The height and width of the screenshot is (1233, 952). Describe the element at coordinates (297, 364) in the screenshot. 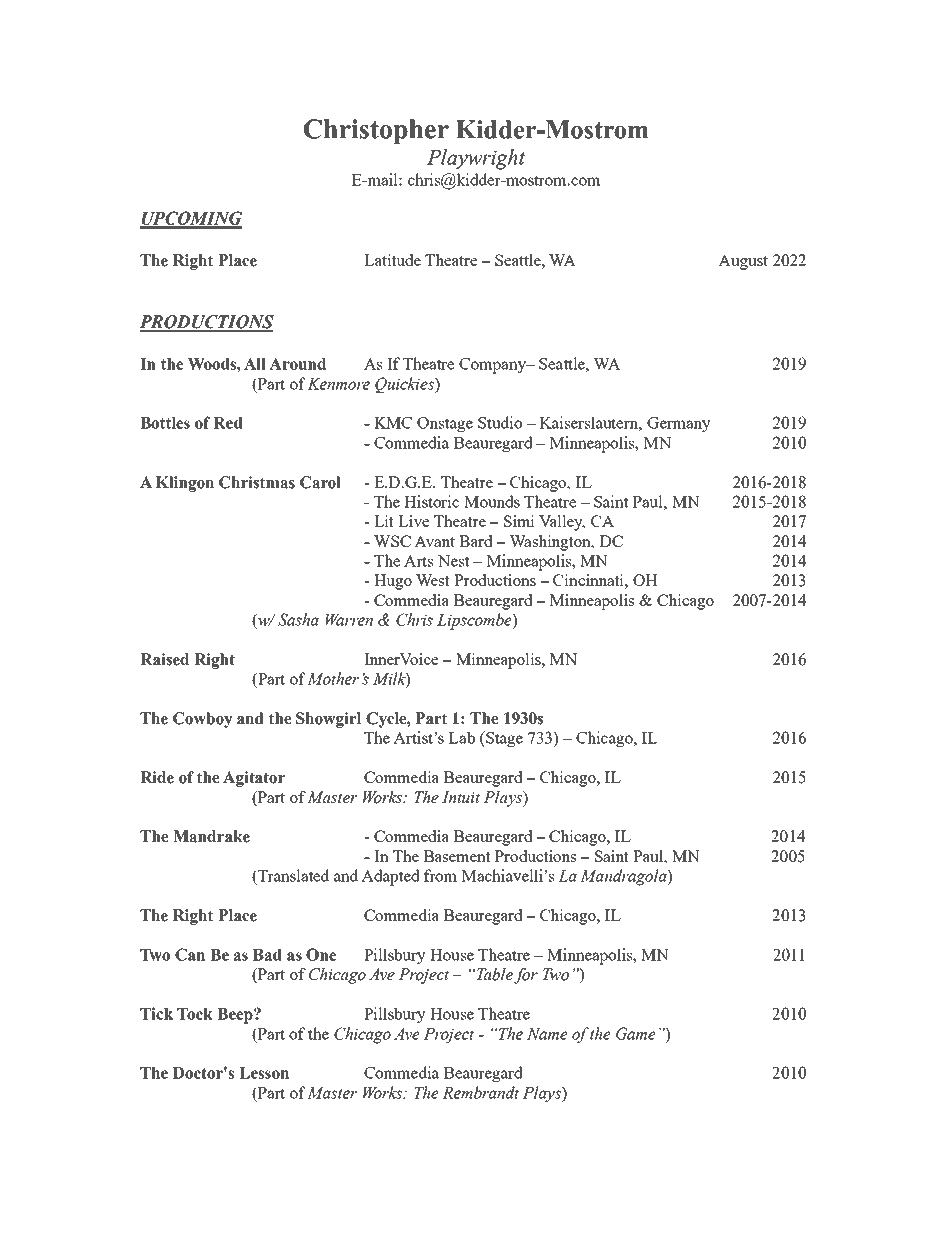

I see `Around` at that location.
